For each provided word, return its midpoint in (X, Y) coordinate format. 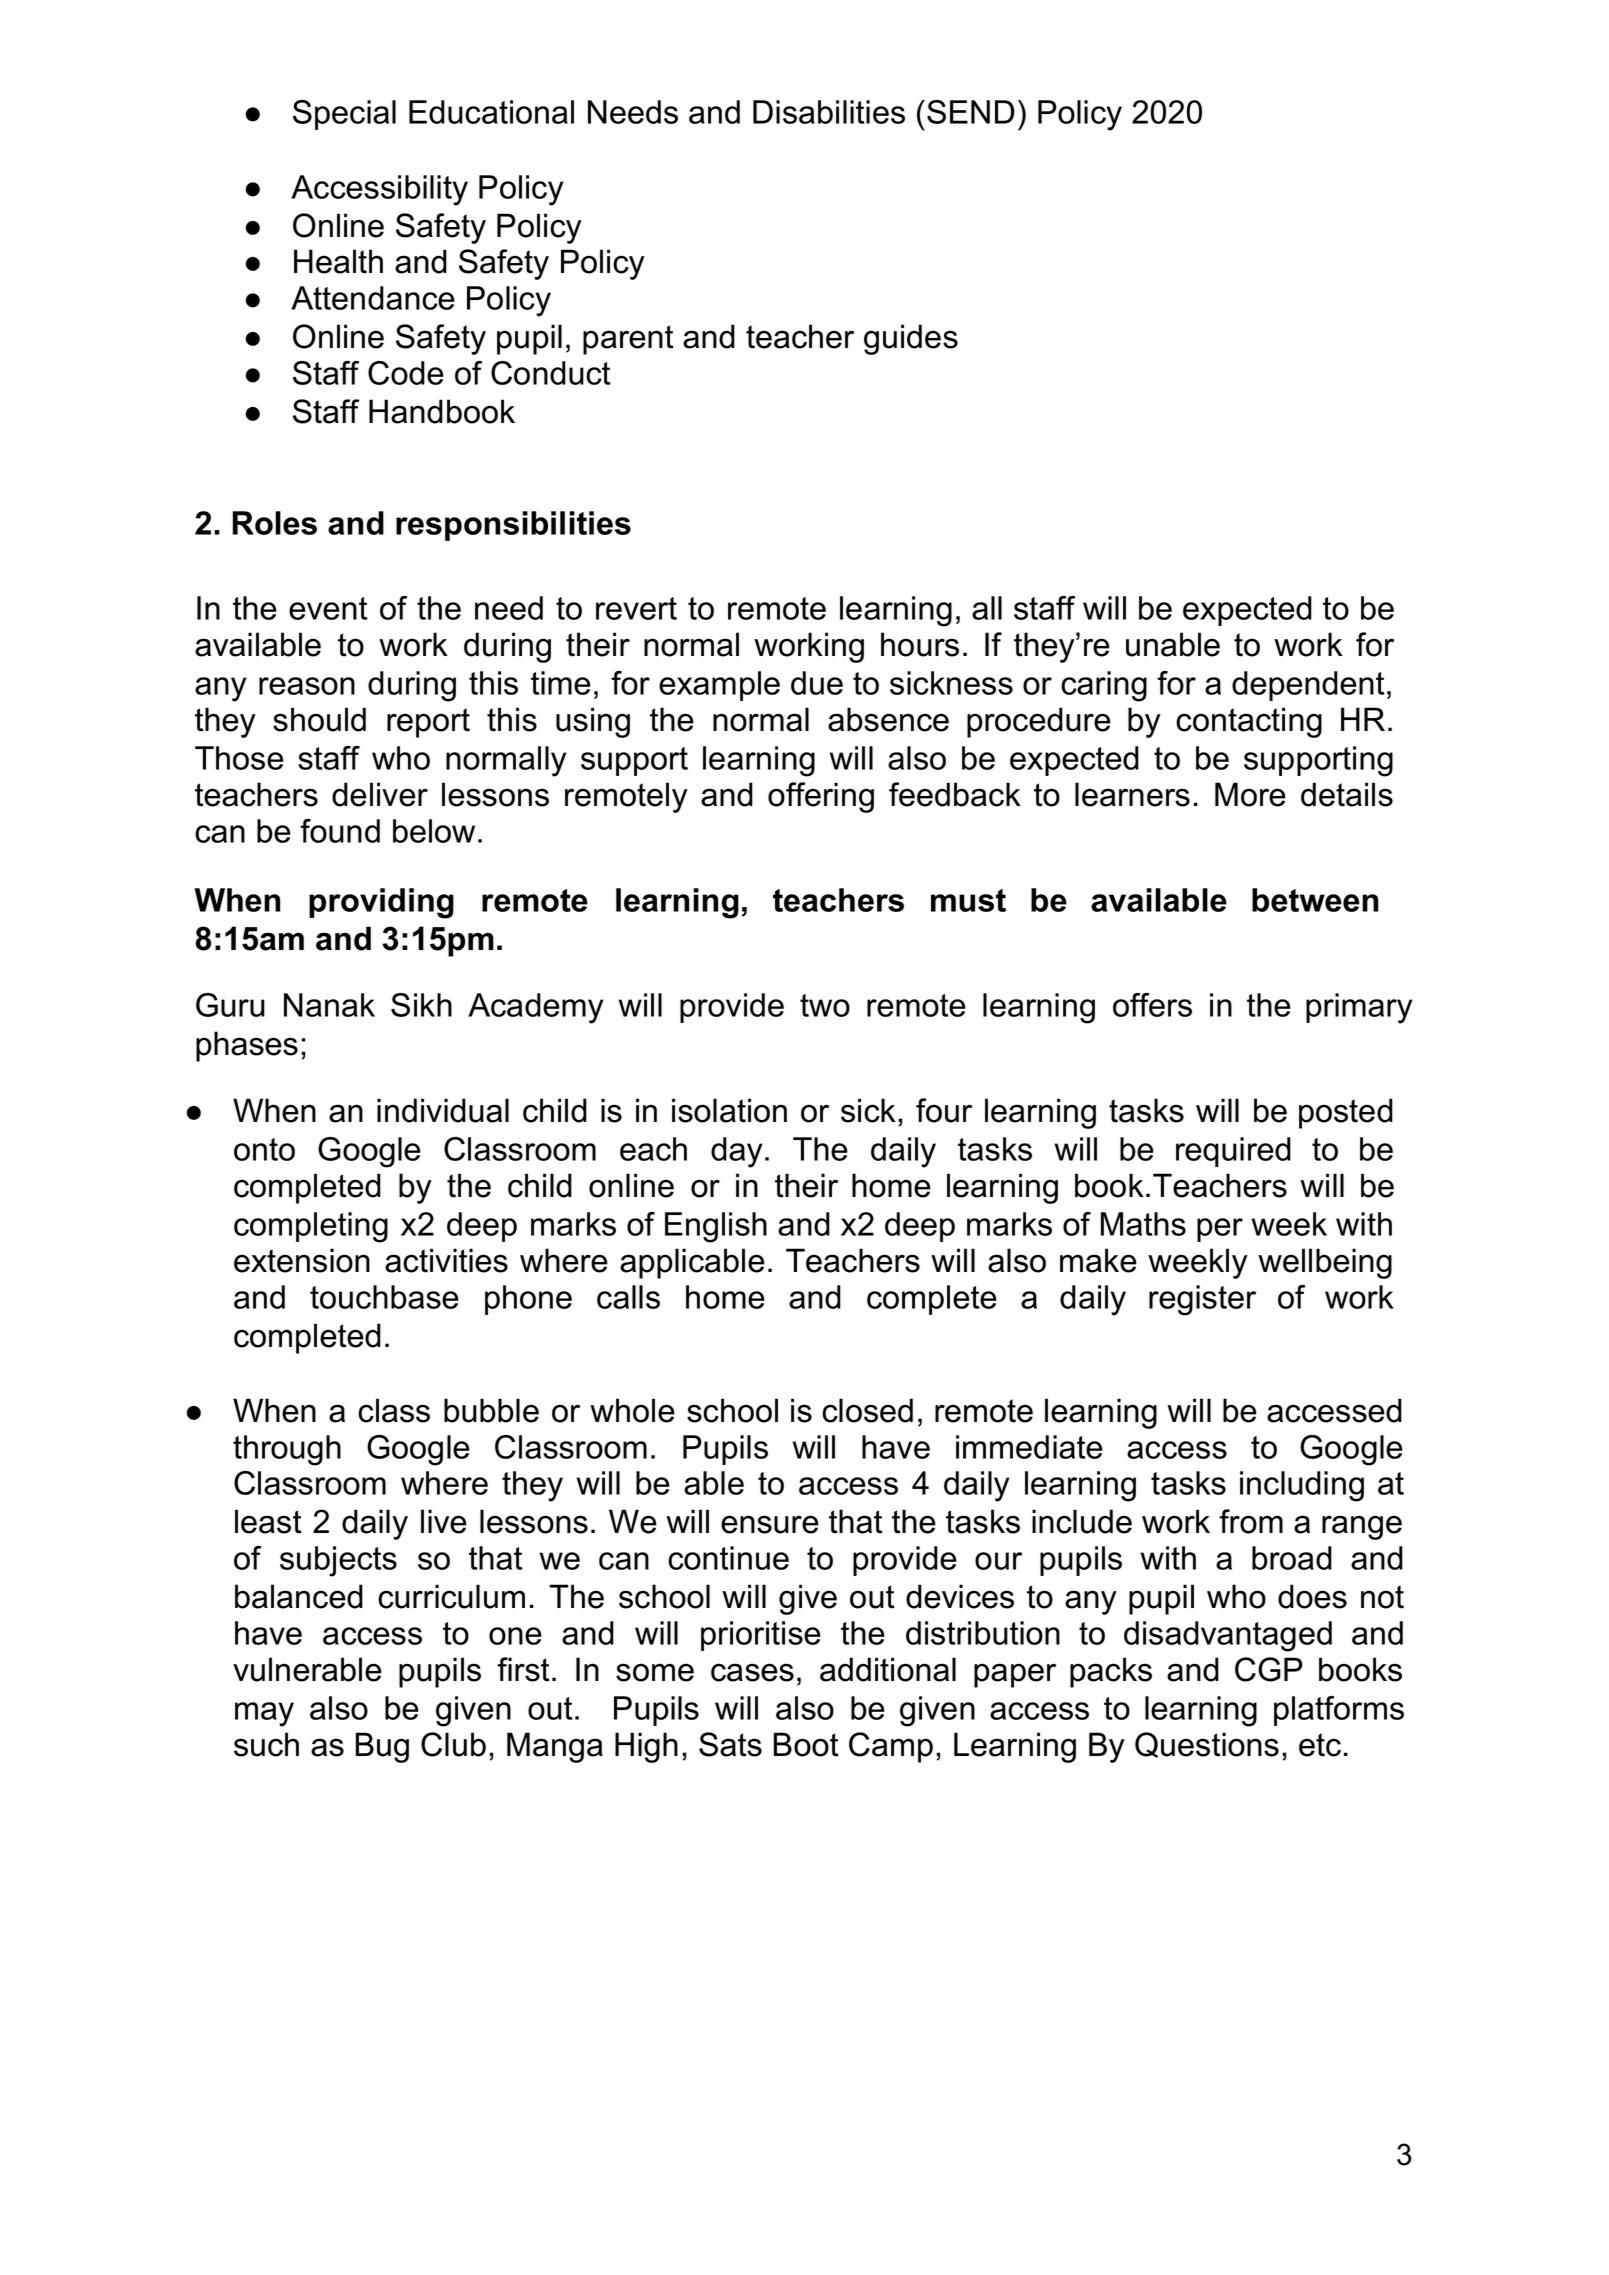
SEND (971, 112)
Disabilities (829, 112)
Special (344, 115)
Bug (382, 1747)
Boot (806, 1744)
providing (381, 903)
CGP (1269, 1669)
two (825, 1005)
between (1315, 900)
